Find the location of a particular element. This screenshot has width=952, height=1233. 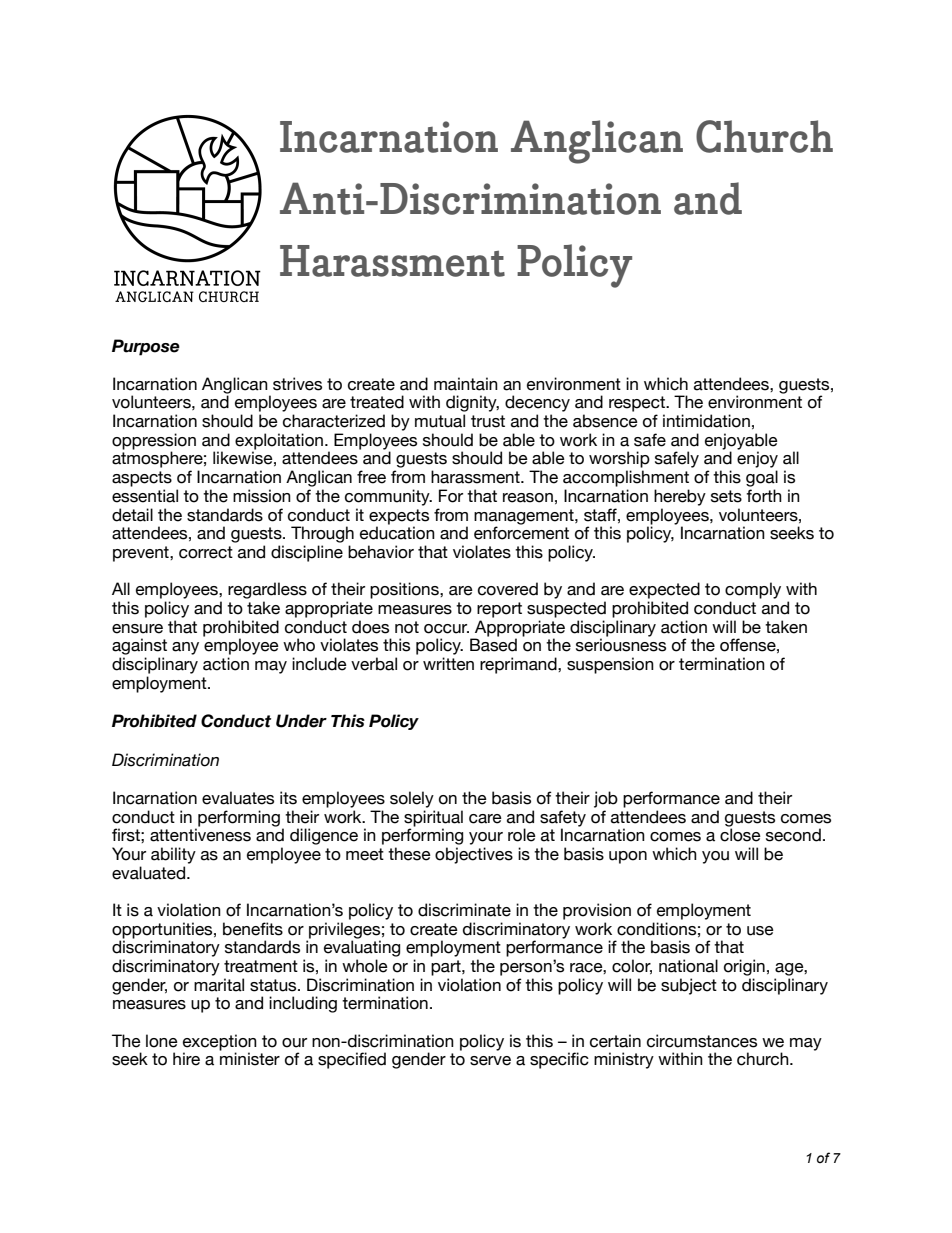

ability is located at coordinates (173, 855).
